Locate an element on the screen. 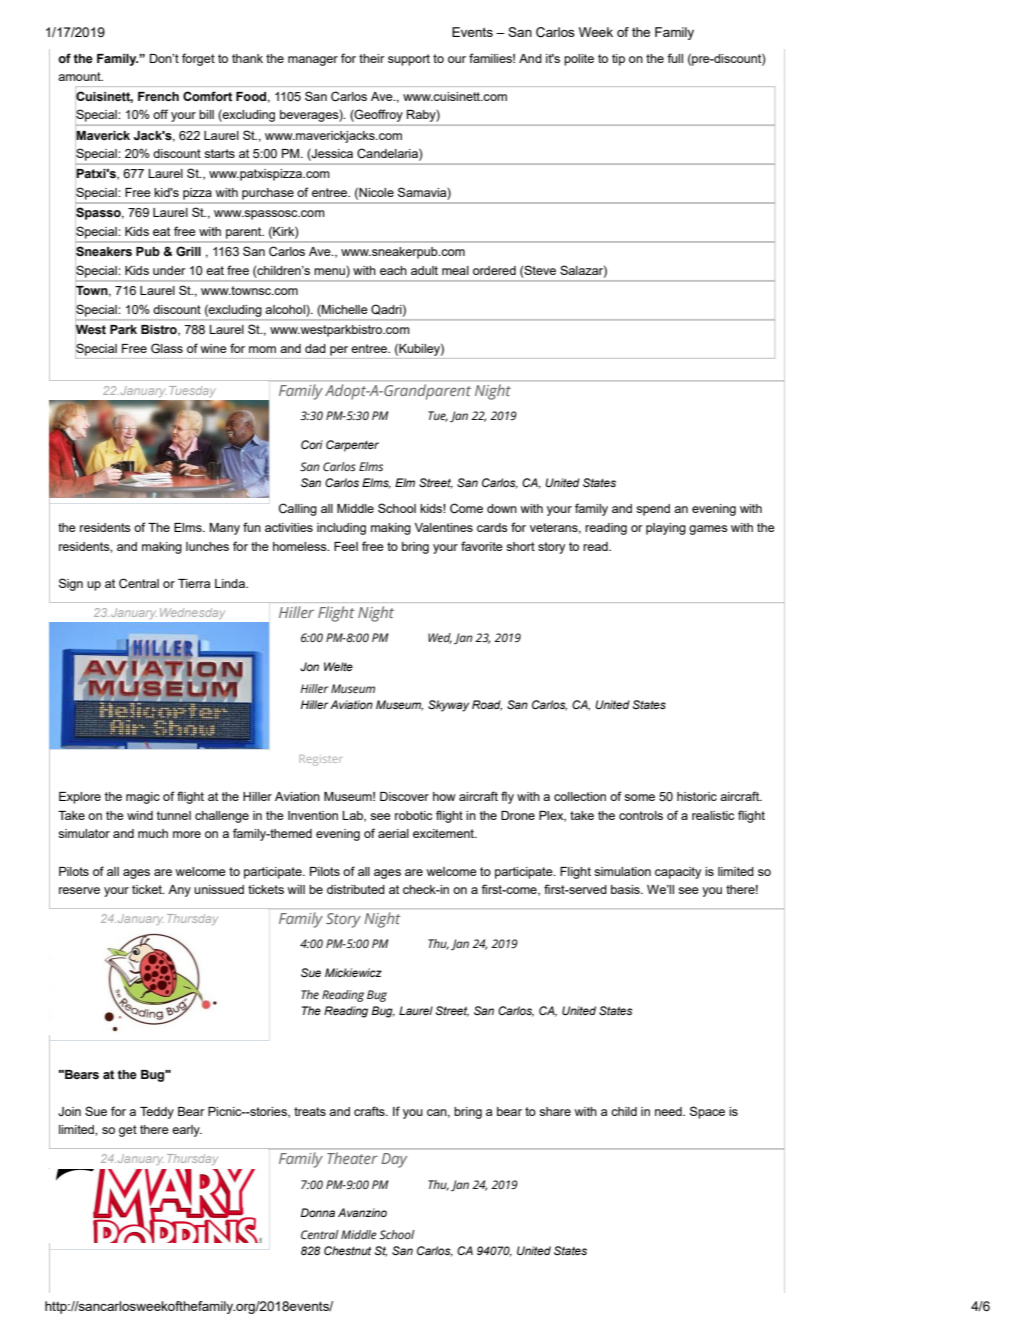 This screenshot has width=1035, height=1340. French is located at coordinates (158, 97).
